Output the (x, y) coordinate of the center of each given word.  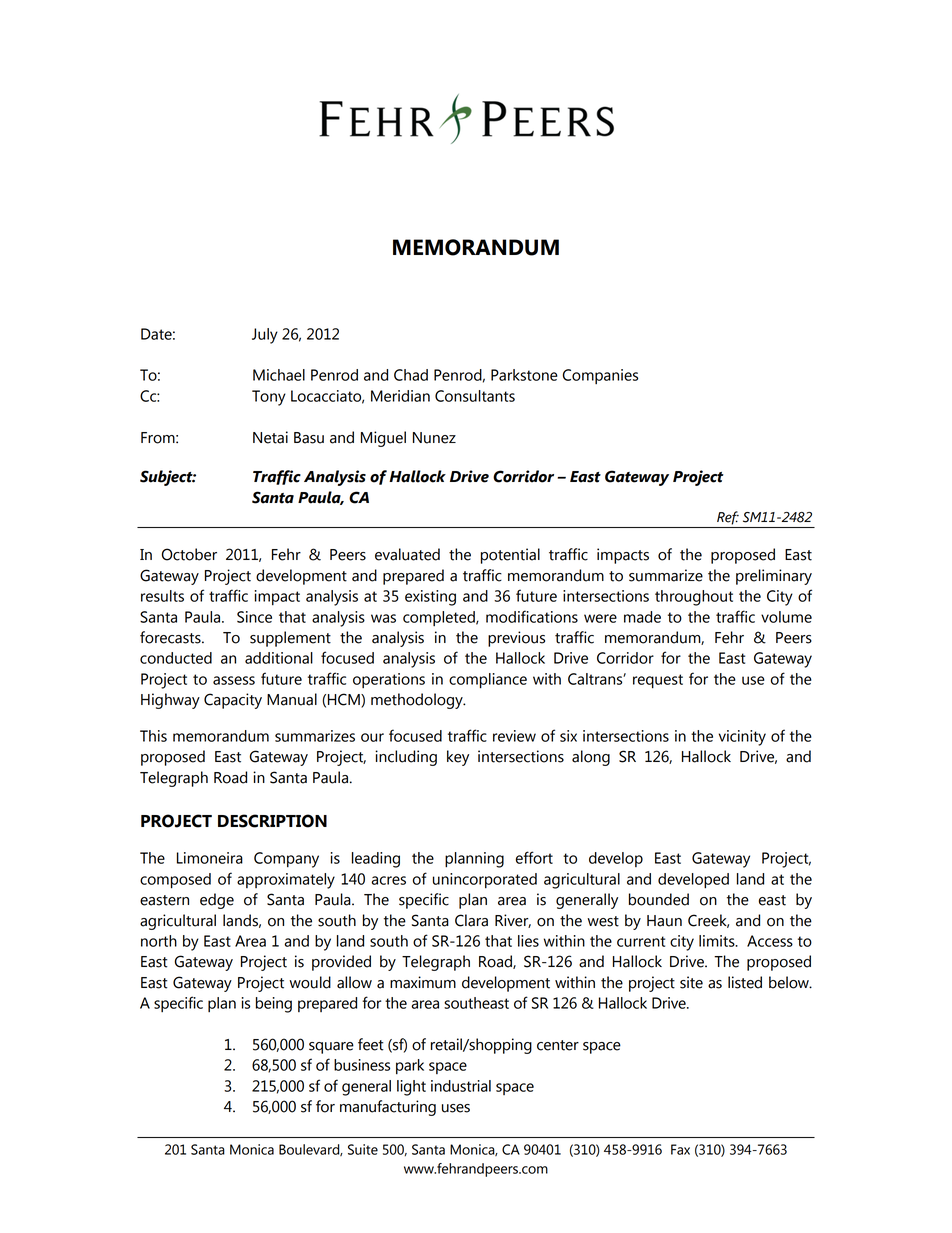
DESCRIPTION (272, 821)
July (265, 336)
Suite (363, 1149)
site (691, 982)
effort (534, 857)
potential (510, 556)
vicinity (742, 738)
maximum (423, 982)
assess (234, 680)
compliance (488, 681)
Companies (600, 376)
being (274, 1005)
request (658, 681)
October (189, 554)
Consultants (475, 396)
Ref (728, 518)
